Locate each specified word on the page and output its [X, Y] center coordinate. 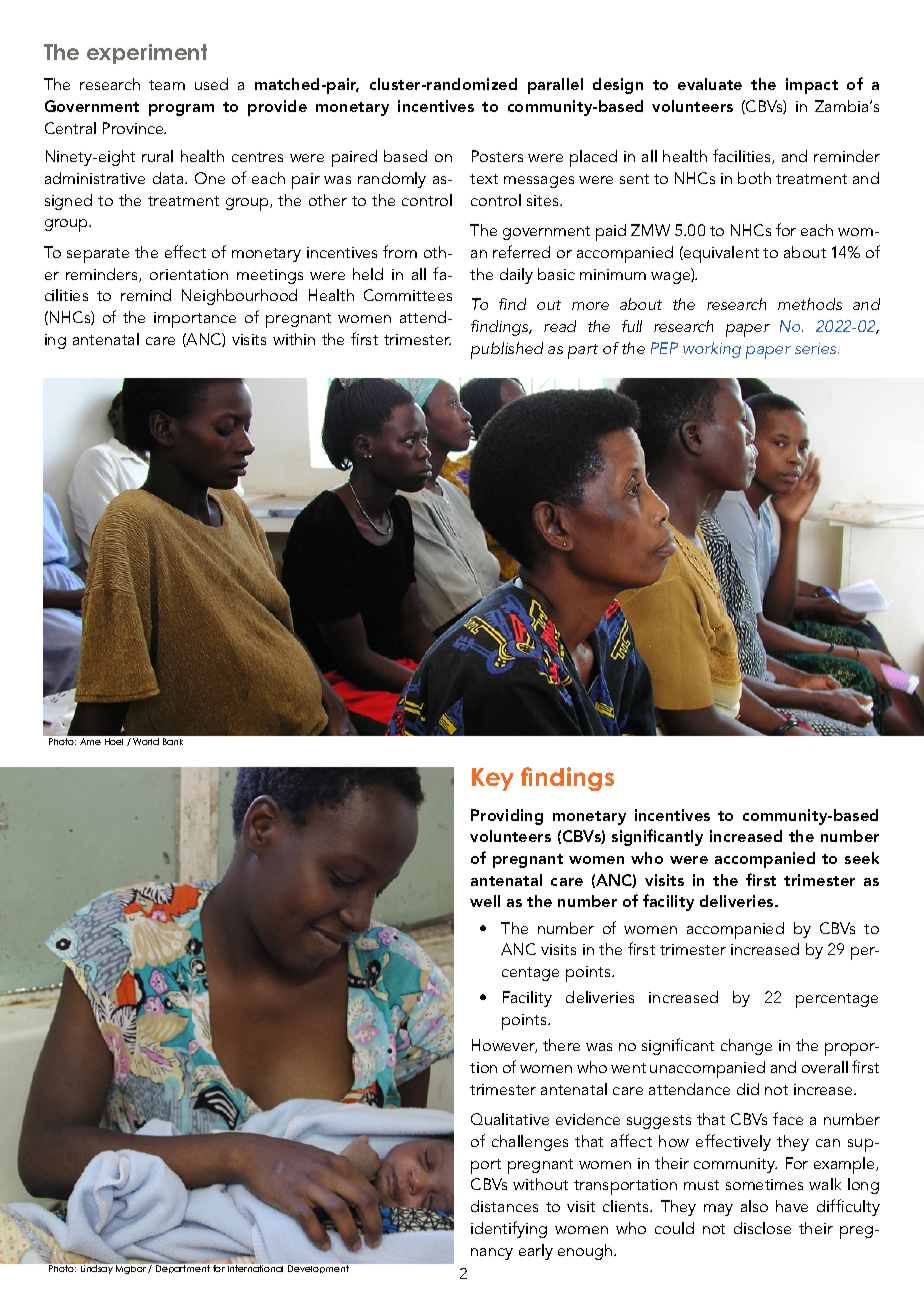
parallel [555, 86]
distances [504, 1206]
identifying [509, 1229]
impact [812, 86]
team [167, 85]
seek [862, 858]
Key [493, 779]
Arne [90, 741]
